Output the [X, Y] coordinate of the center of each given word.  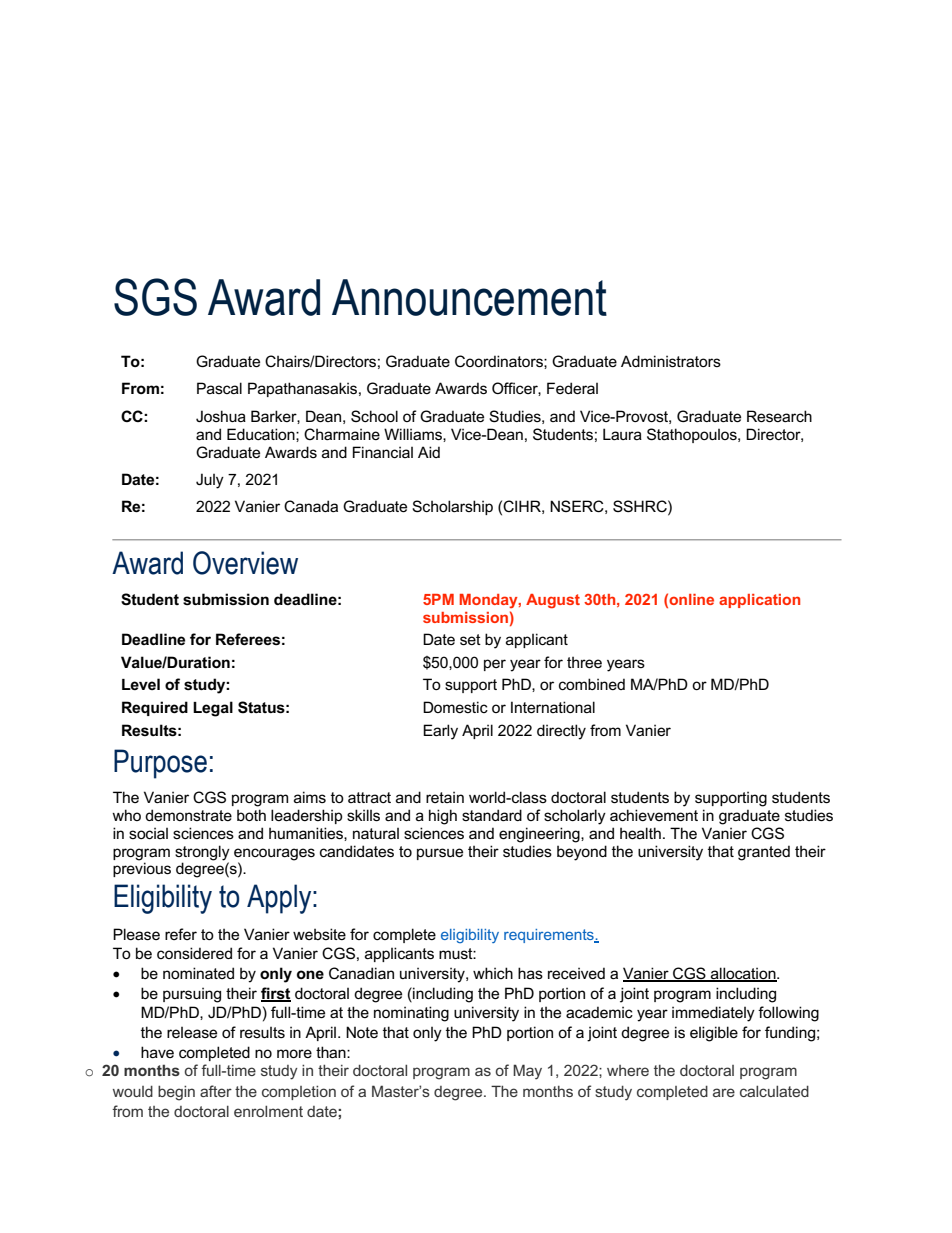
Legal [213, 709]
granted [764, 853]
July [210, 481]
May [527, 1072]
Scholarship [452, 507]
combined [592, 684]
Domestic [455, 707]
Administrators [671, 361]
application [759, 601]
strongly [202, 853]
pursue [440, 854]
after [216, 1091]
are [724, 1092]
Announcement [469, 297]
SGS [155, 297]
